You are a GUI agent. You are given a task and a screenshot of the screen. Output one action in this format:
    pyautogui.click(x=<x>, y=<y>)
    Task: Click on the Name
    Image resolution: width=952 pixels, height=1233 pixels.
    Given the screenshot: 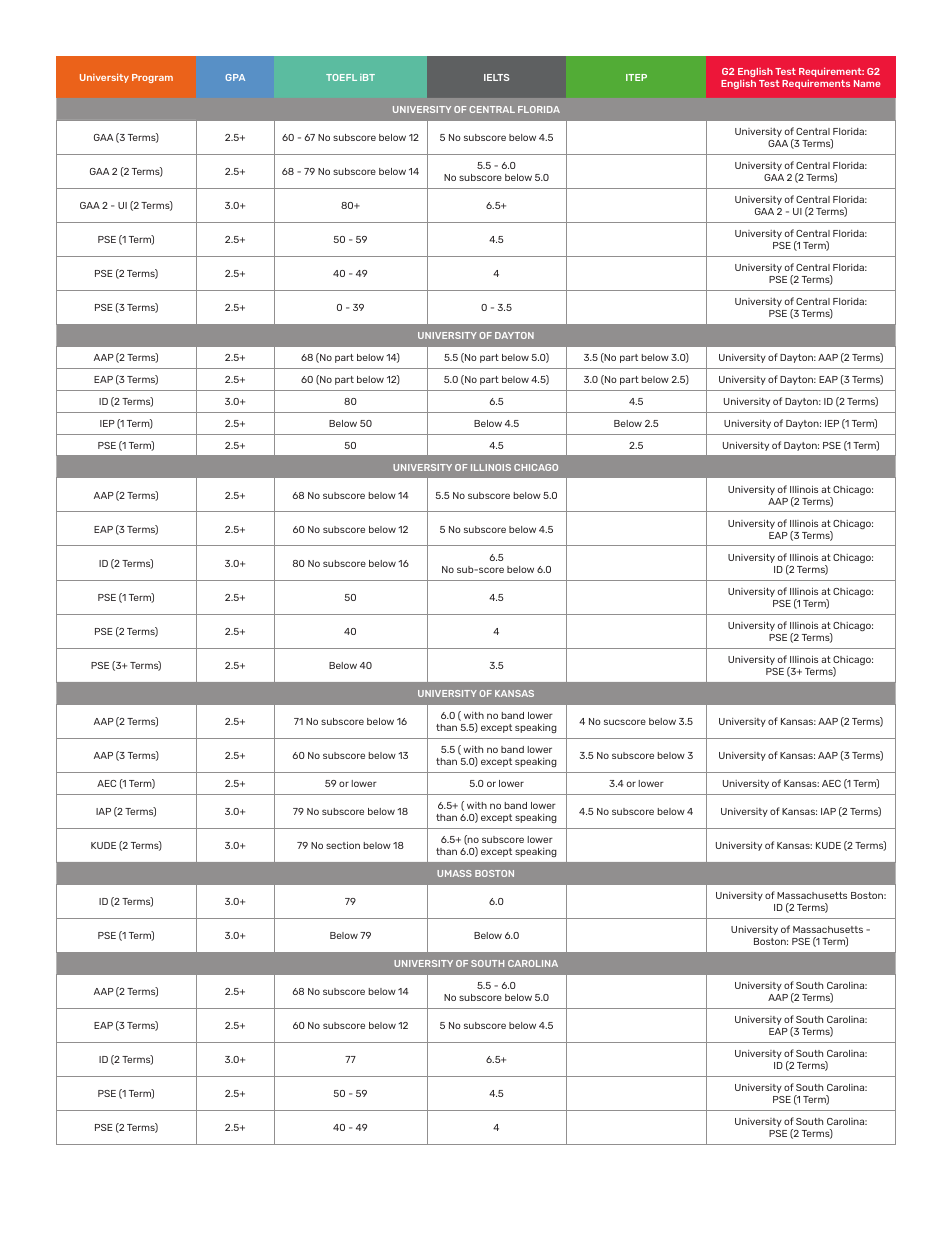 What is the action you would take?
    pyautogui.click(x=867, y=83)
